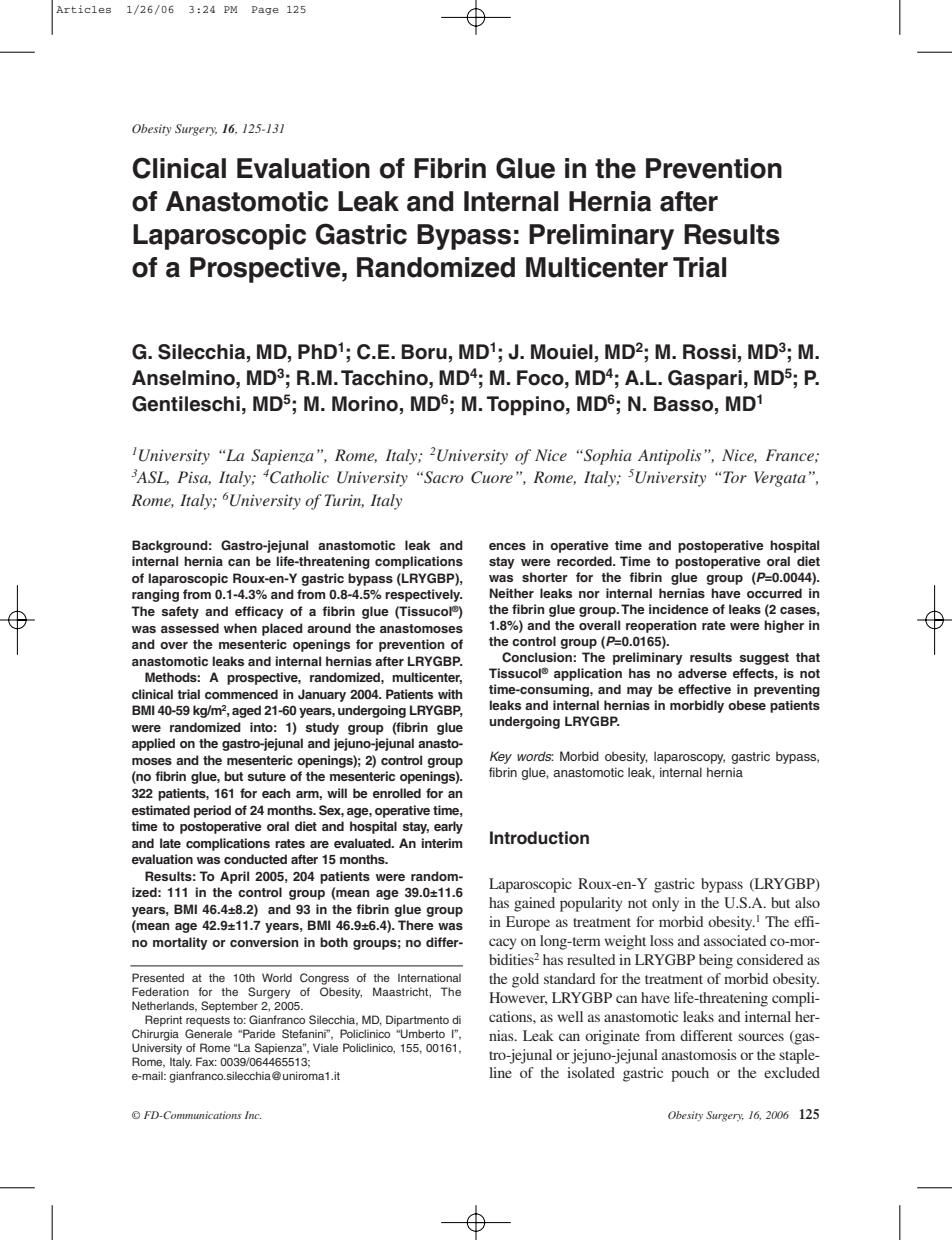  What do you see at coordinates (163, 1021) in the screenshot?
I see `Reprint` at bounding box center [163, 1021].
